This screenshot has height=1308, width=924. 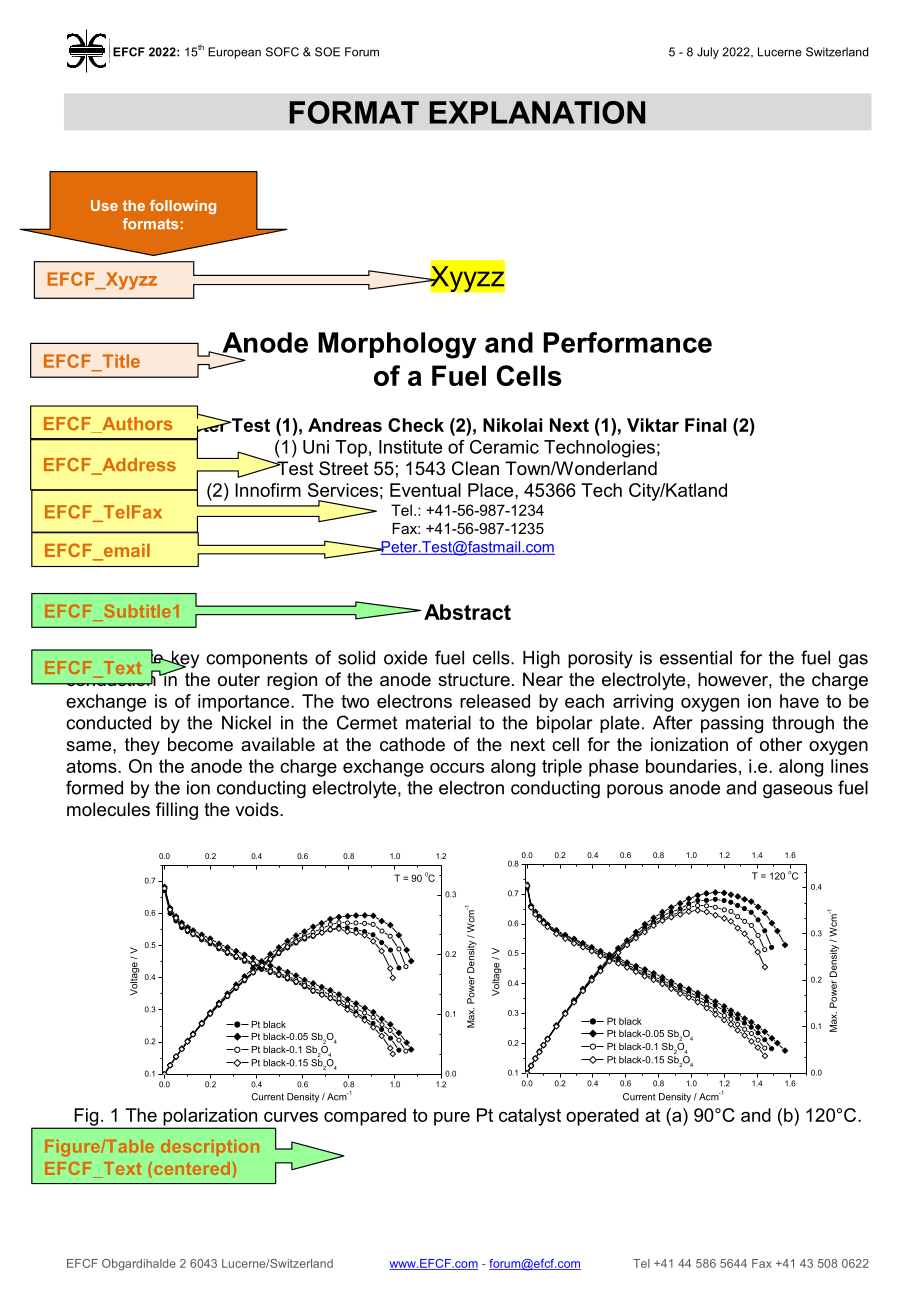 I want to click on EXPLANATION, so click(x=537, y=112).
